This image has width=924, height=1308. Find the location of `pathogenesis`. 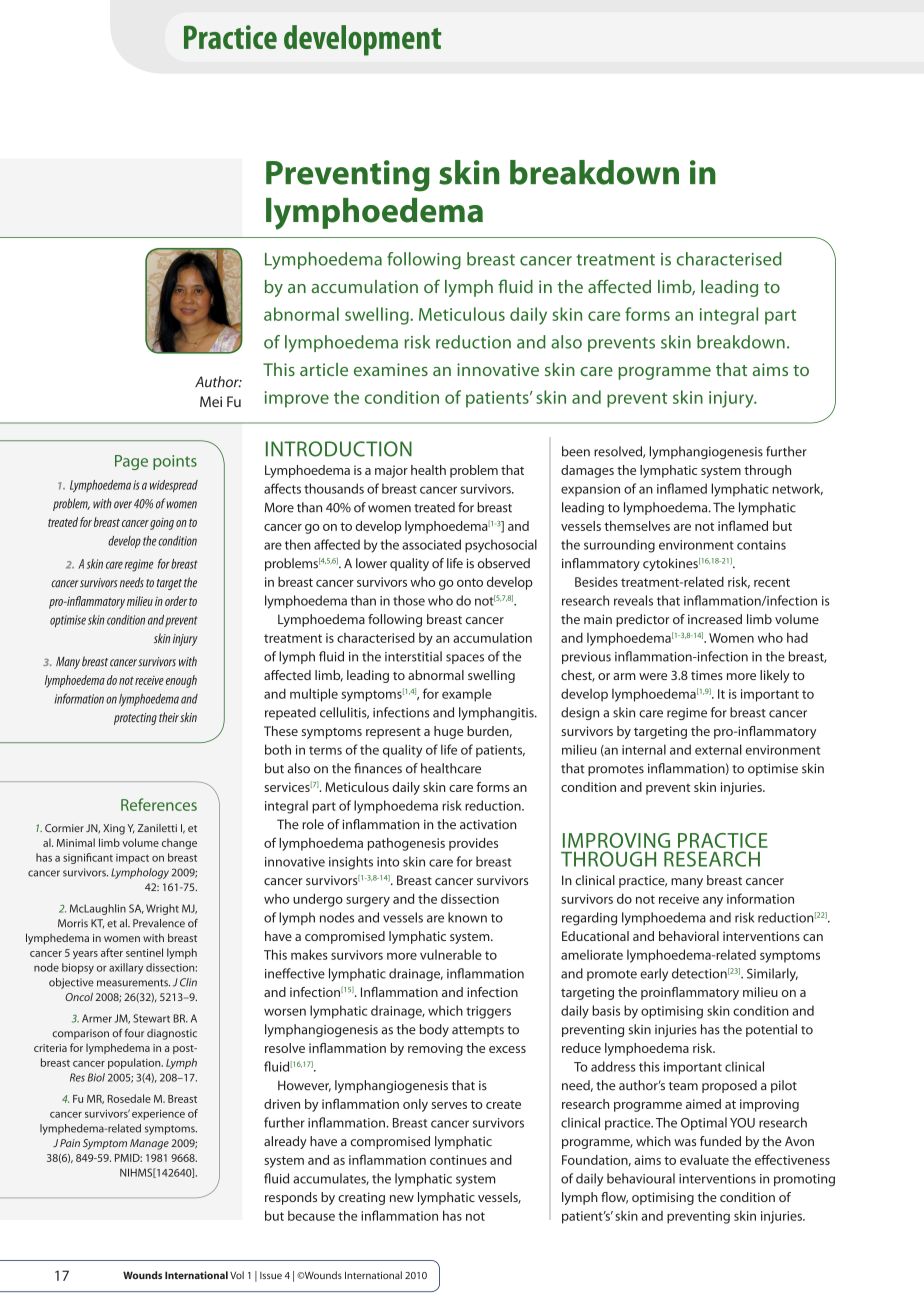

pathogenesis is located at coordinates (406, 844).
